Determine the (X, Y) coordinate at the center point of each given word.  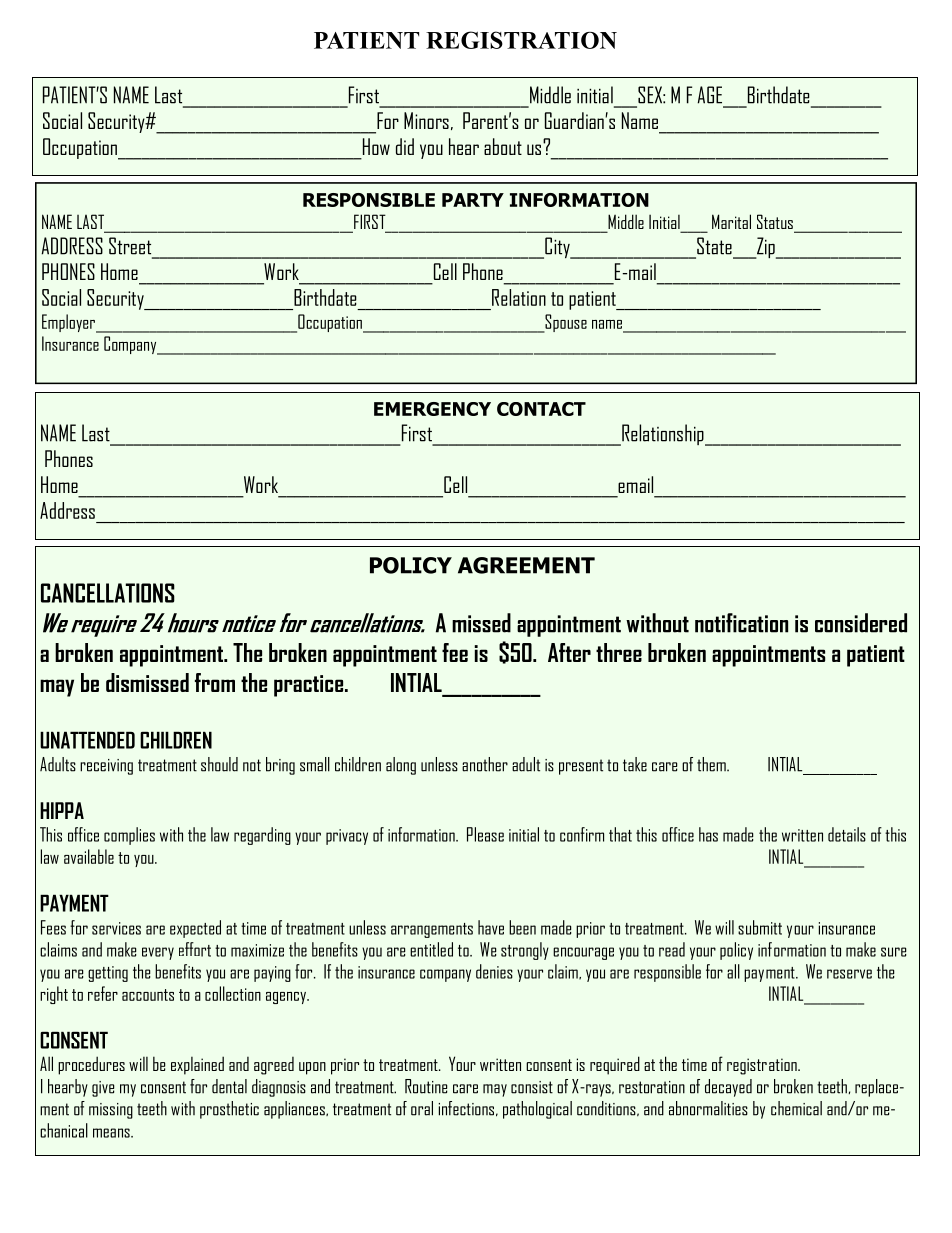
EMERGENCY (432, 409)
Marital (731, 221)
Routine (426, 1086)
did (405, 146)
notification (741, 623)
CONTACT (541, 409)
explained (197, 1065)
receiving (106, 767)
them (712, 764)
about (503, 146)
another (485, 764)
